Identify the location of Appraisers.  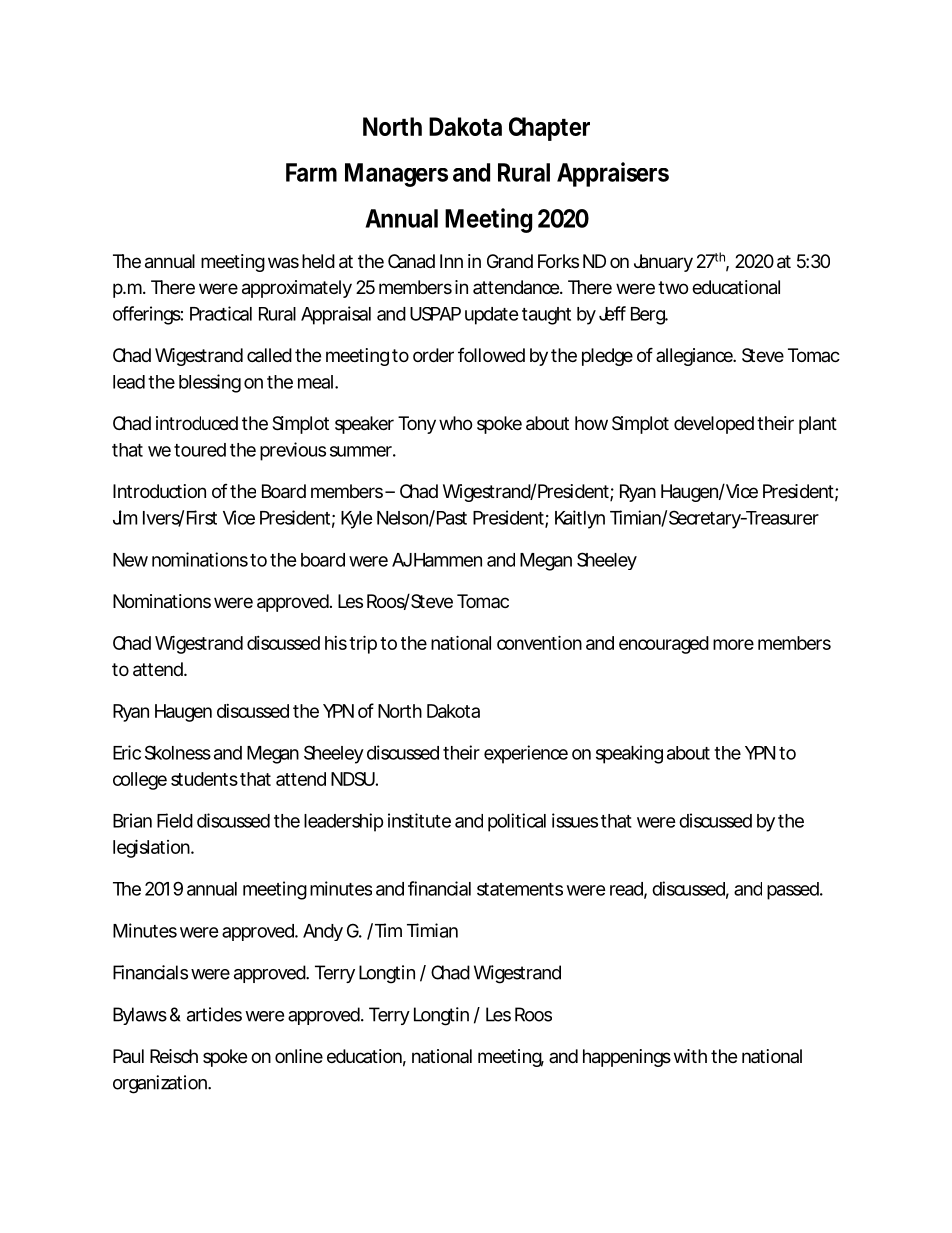
(613, 174).
